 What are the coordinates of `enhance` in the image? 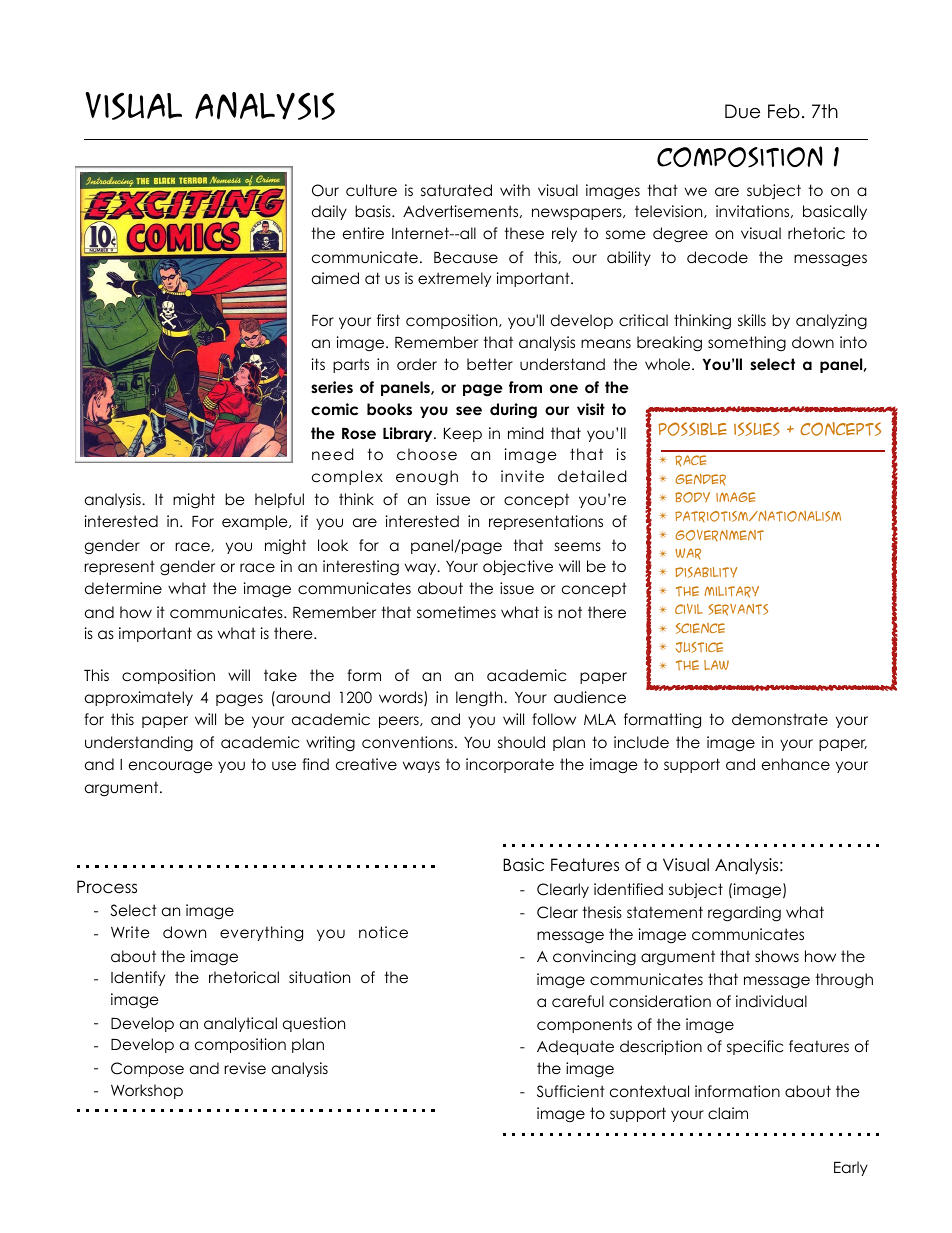 It's located at (796, 764).
